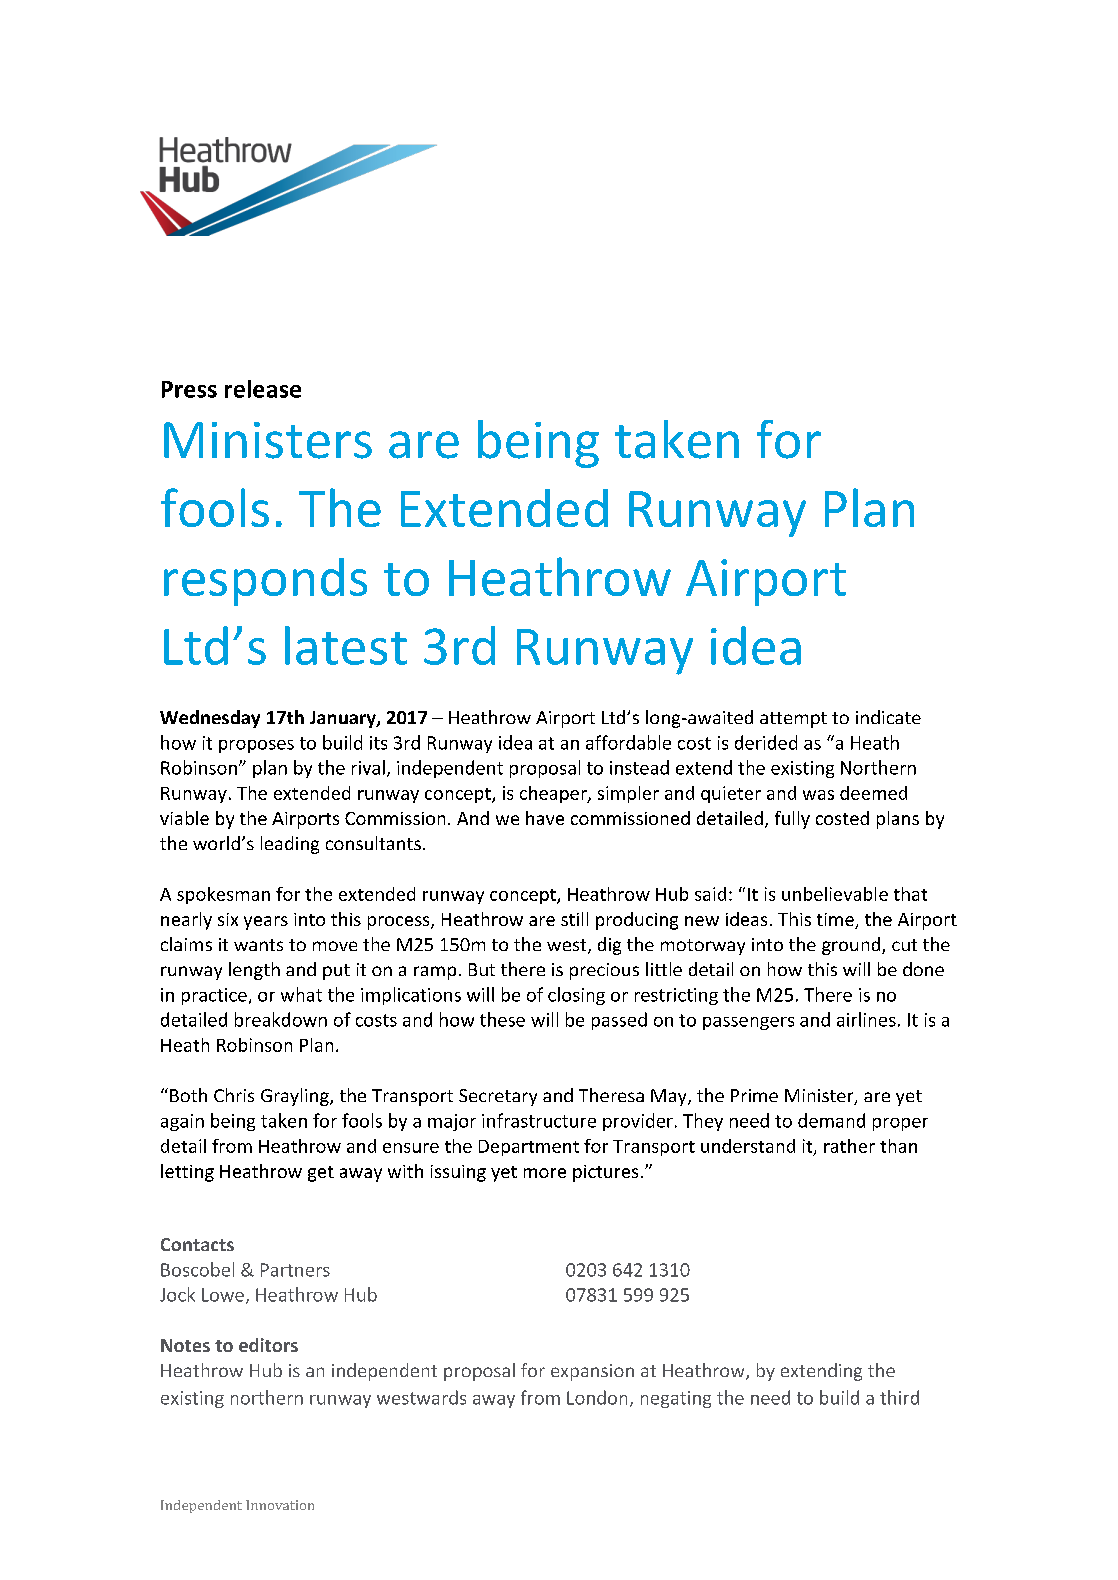  What do you see at coordinates (888, 717) in the page?
I see `indicate` at bounding box center [888, 717].
